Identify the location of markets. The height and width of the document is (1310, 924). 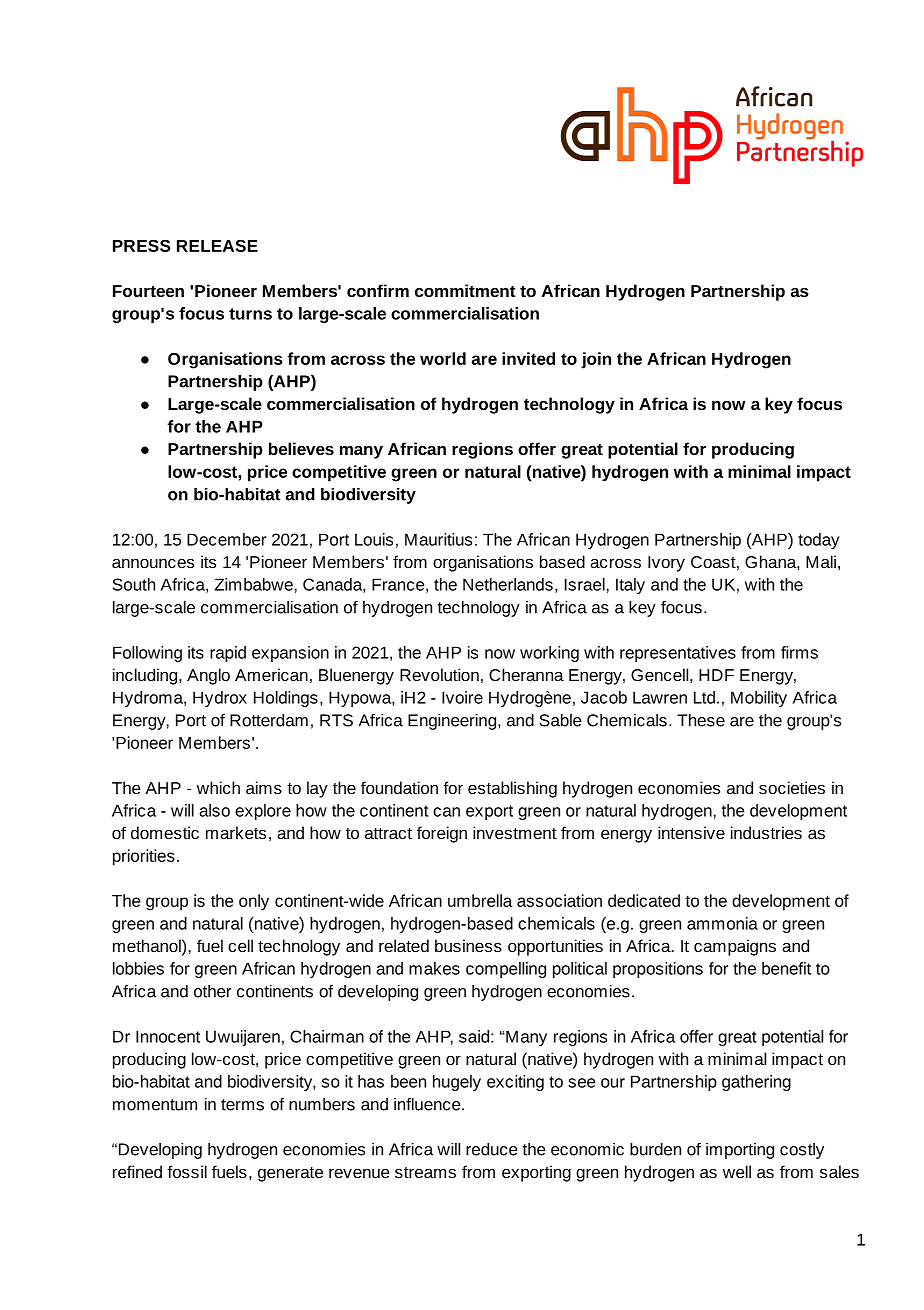
(236, 832).
